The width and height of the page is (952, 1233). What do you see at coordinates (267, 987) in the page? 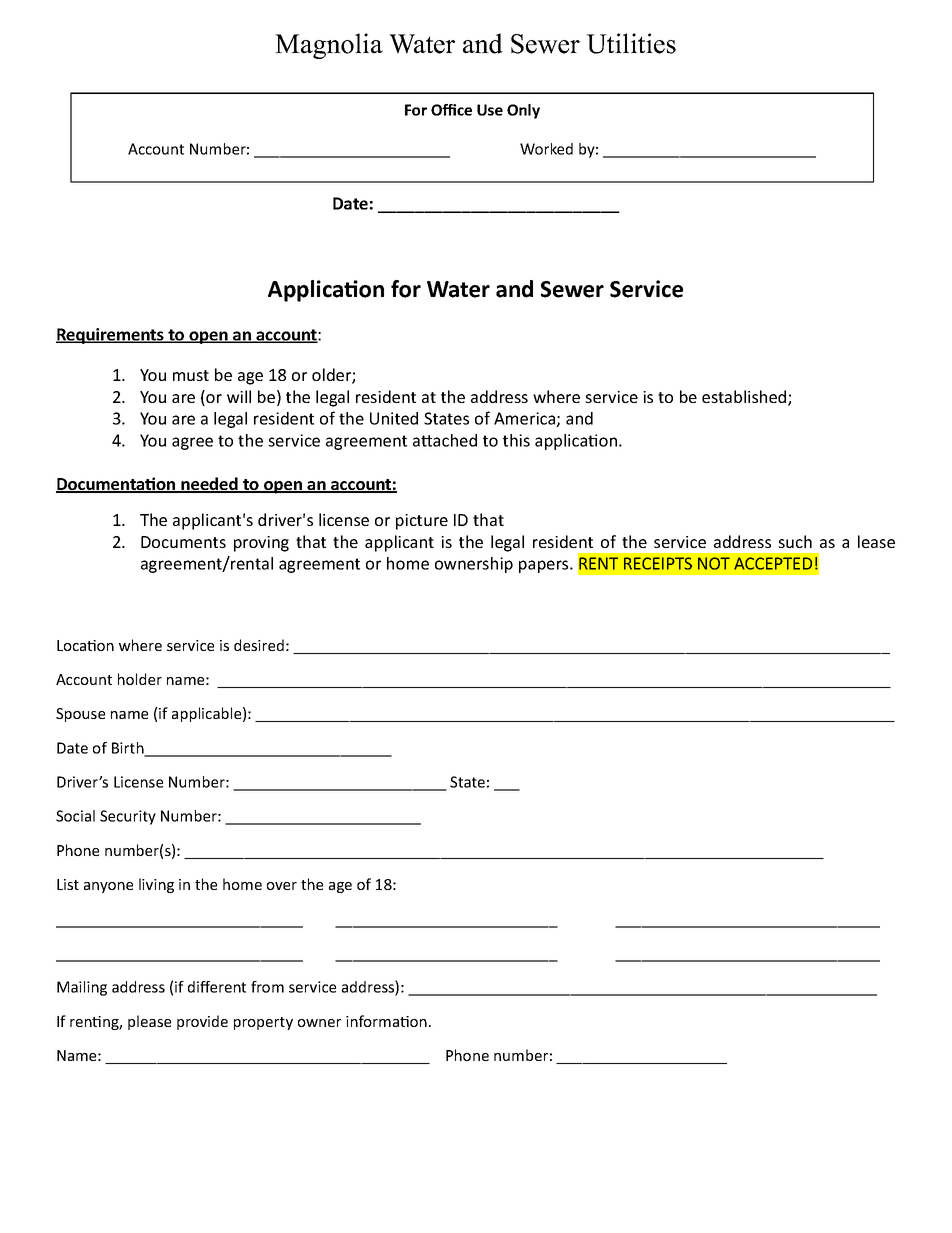
I see `from` at bounding box center [267, 987].
